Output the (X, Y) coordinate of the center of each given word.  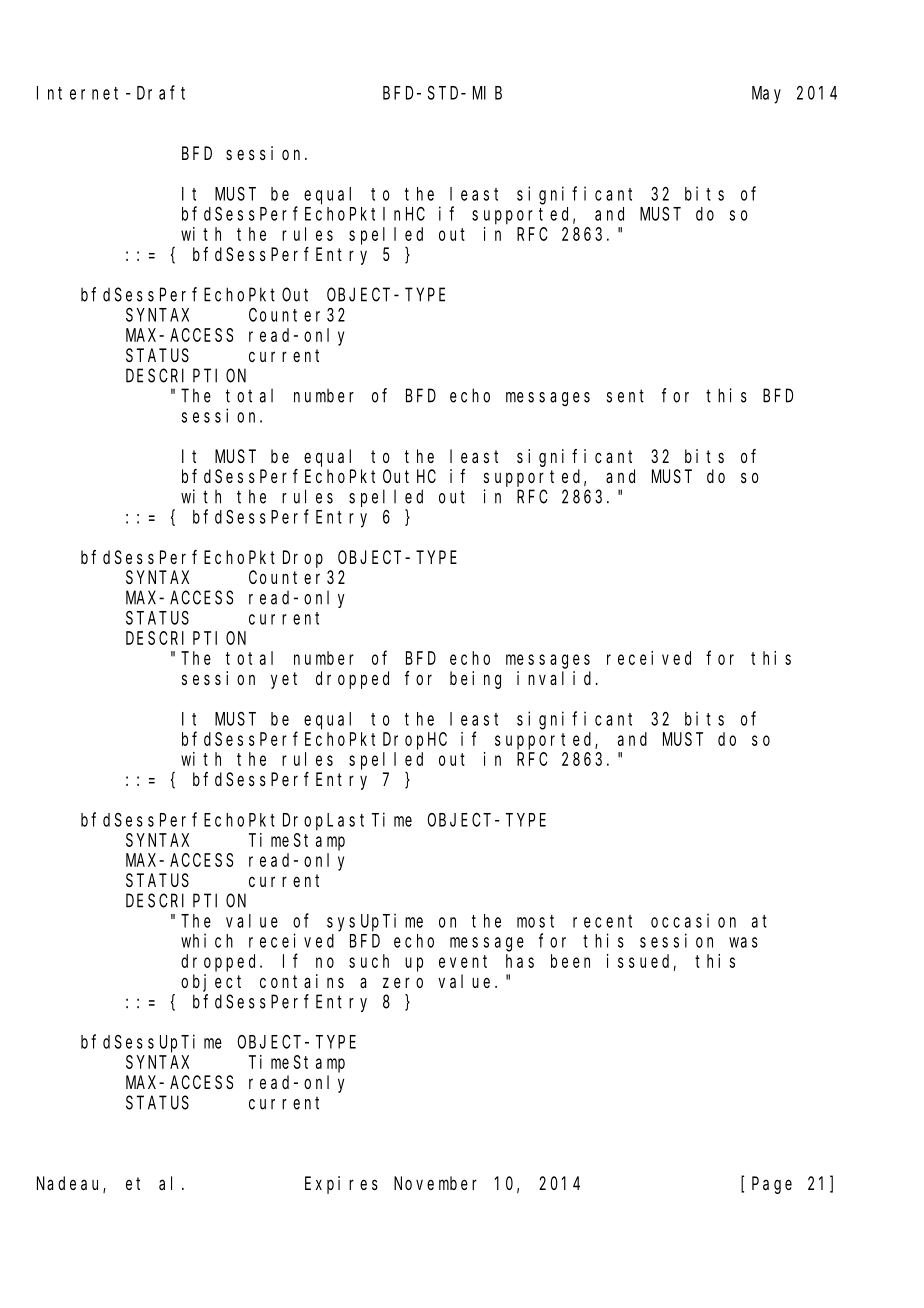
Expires (341, 1185)
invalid (557, 678)
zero (403, 982)
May (766, 95)
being (475, 680)
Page (772, 1185)
